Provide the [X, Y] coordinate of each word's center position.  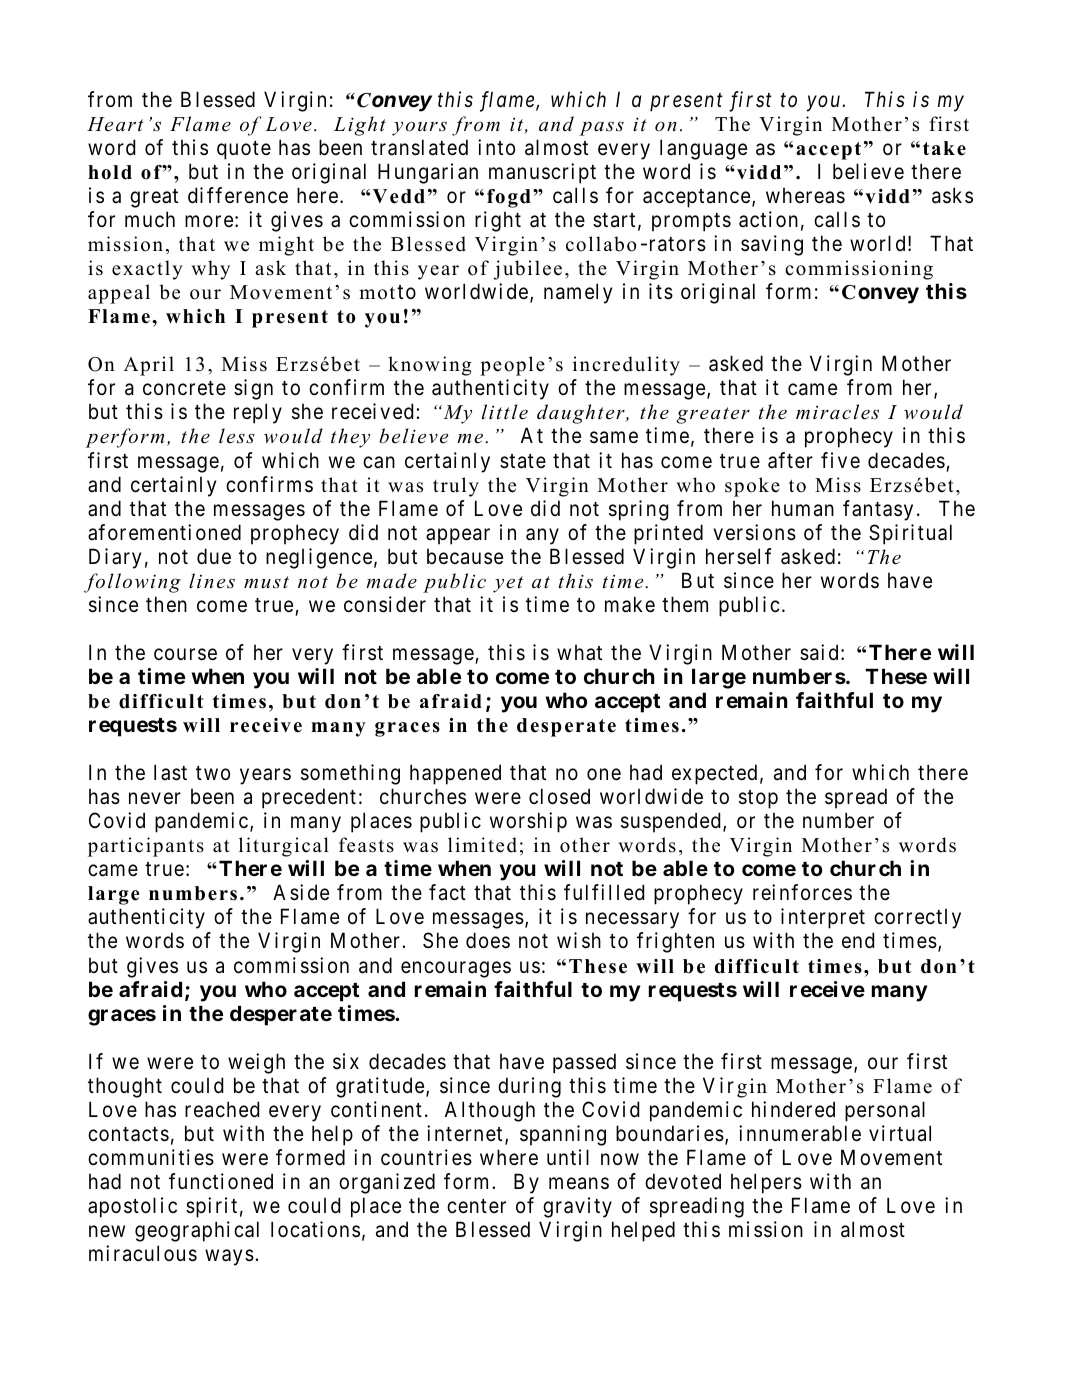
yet [508, 584]
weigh [256, 1063]
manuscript [542, 173]
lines [212, 581]
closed [559, 796]
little [505, 412]
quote [244, 150]
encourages [456, 969]
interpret [823, 918]
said [819, 652]
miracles [837, 412]
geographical [197, 1231]
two [213, 773]
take [944, 148]
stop [758, 799]
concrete [184, 388]
